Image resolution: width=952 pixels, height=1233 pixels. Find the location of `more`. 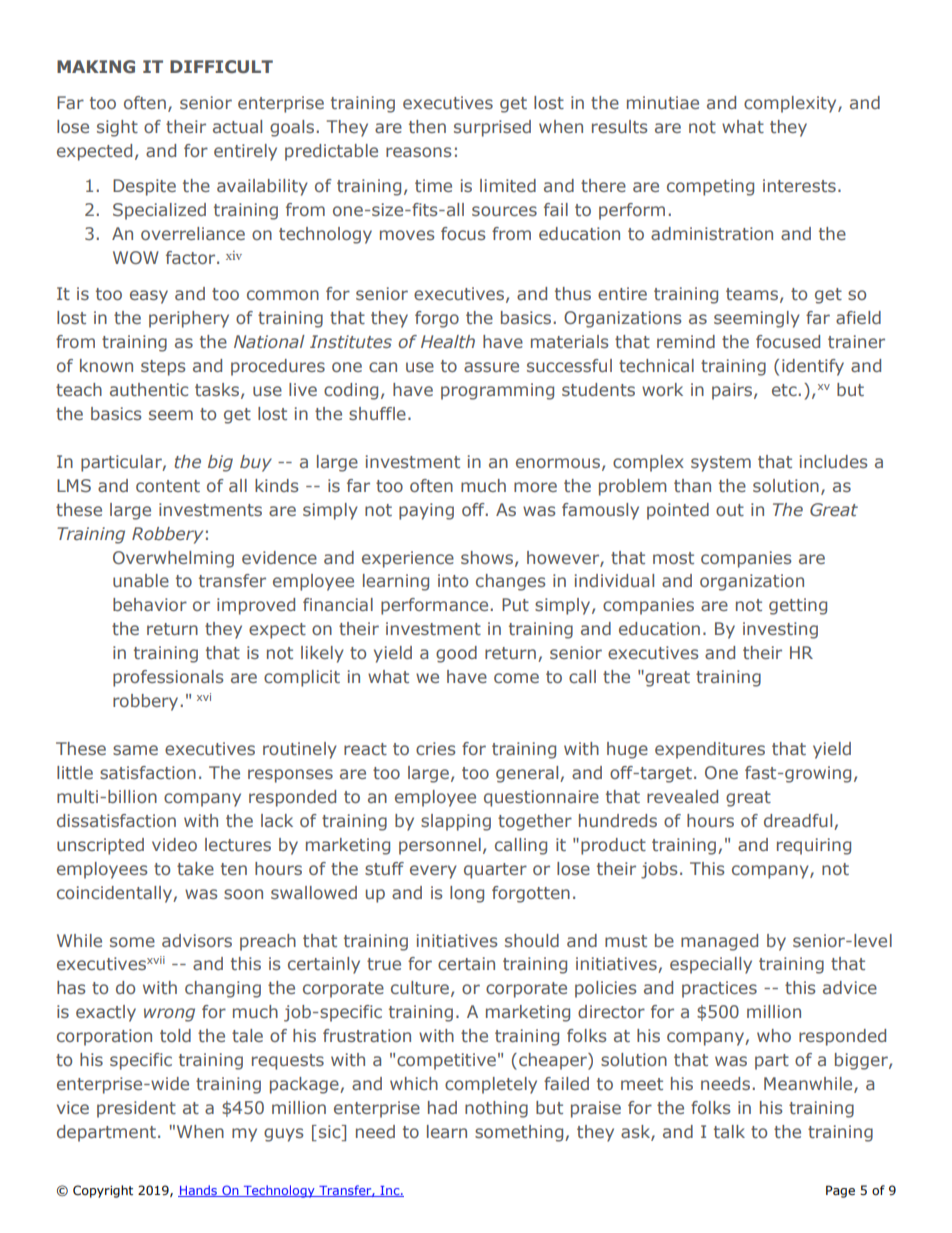

more is located at coordinates (535, 487).
